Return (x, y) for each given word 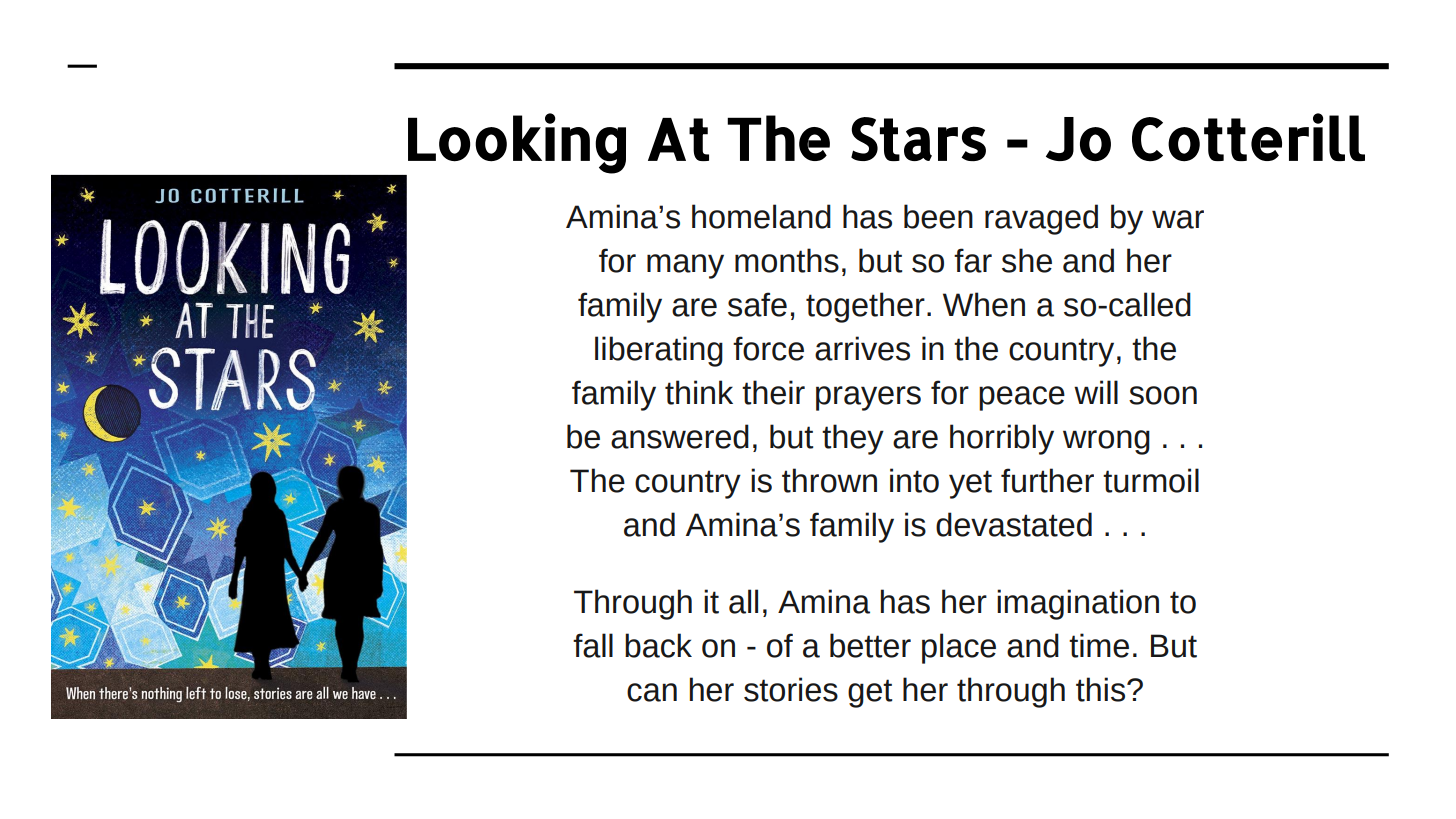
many (685, 266)
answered (680, 436)
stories (791, 689)
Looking (517, 143)
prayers (868, 398)
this (1100, 689)
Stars (918, 139)
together (865, 307)
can (652, 692)
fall (593, 645)
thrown (829, 480)
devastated (1014, 524)
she (1027, 260)
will (1096, 392)
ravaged (1041, 219)
